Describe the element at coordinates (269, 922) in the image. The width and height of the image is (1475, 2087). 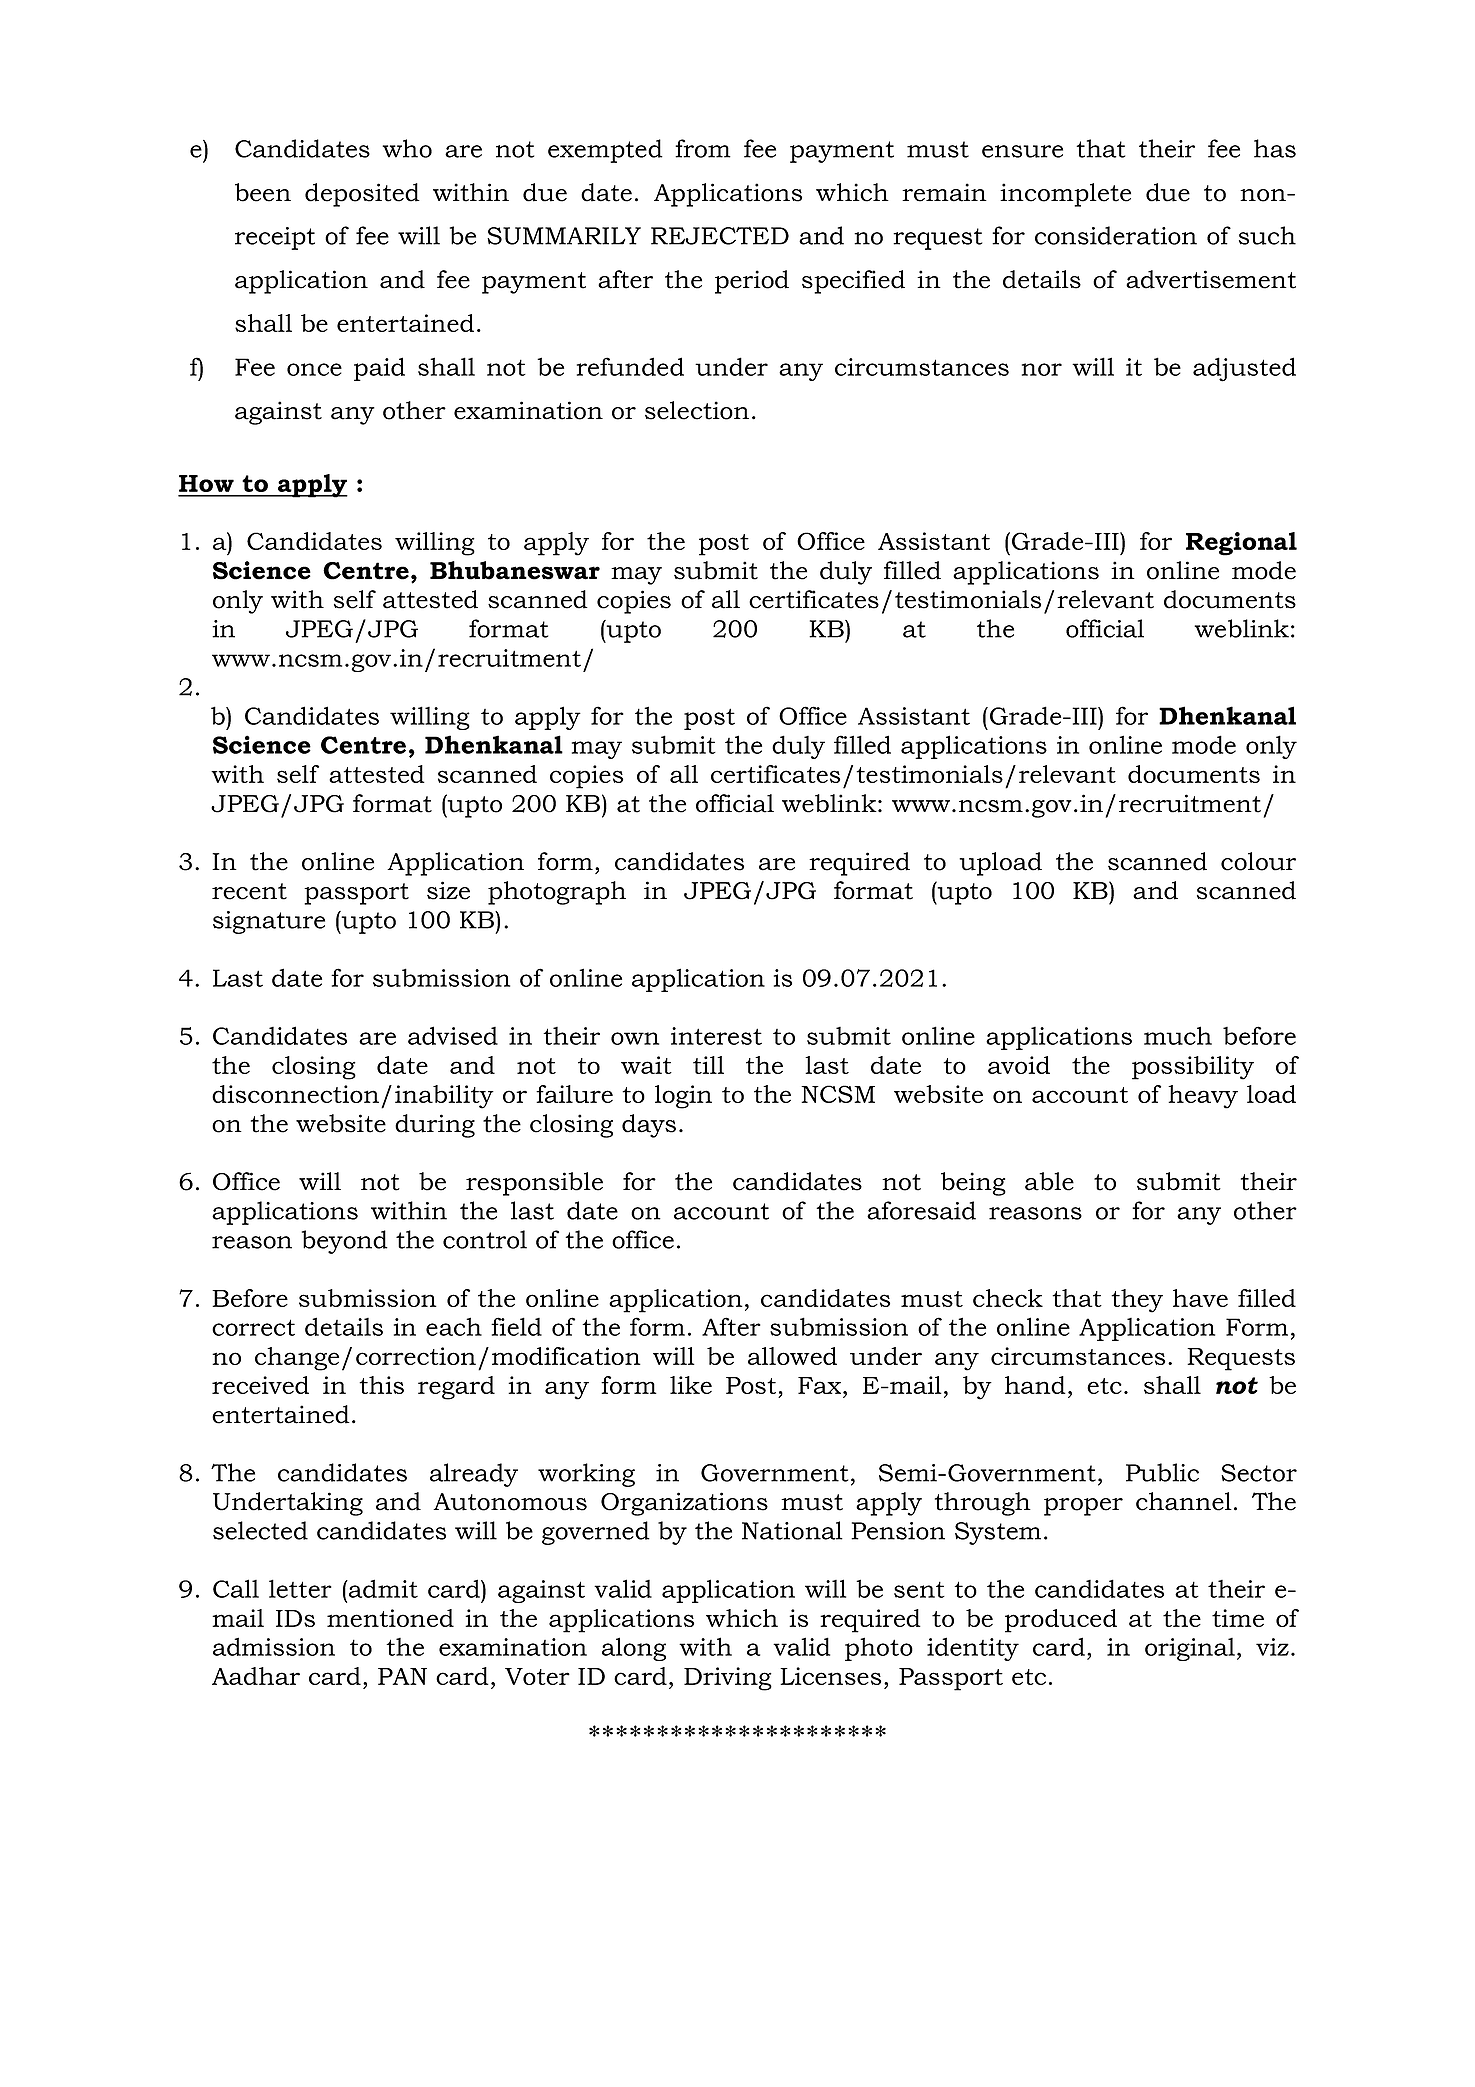
I see `signature` at that location.
